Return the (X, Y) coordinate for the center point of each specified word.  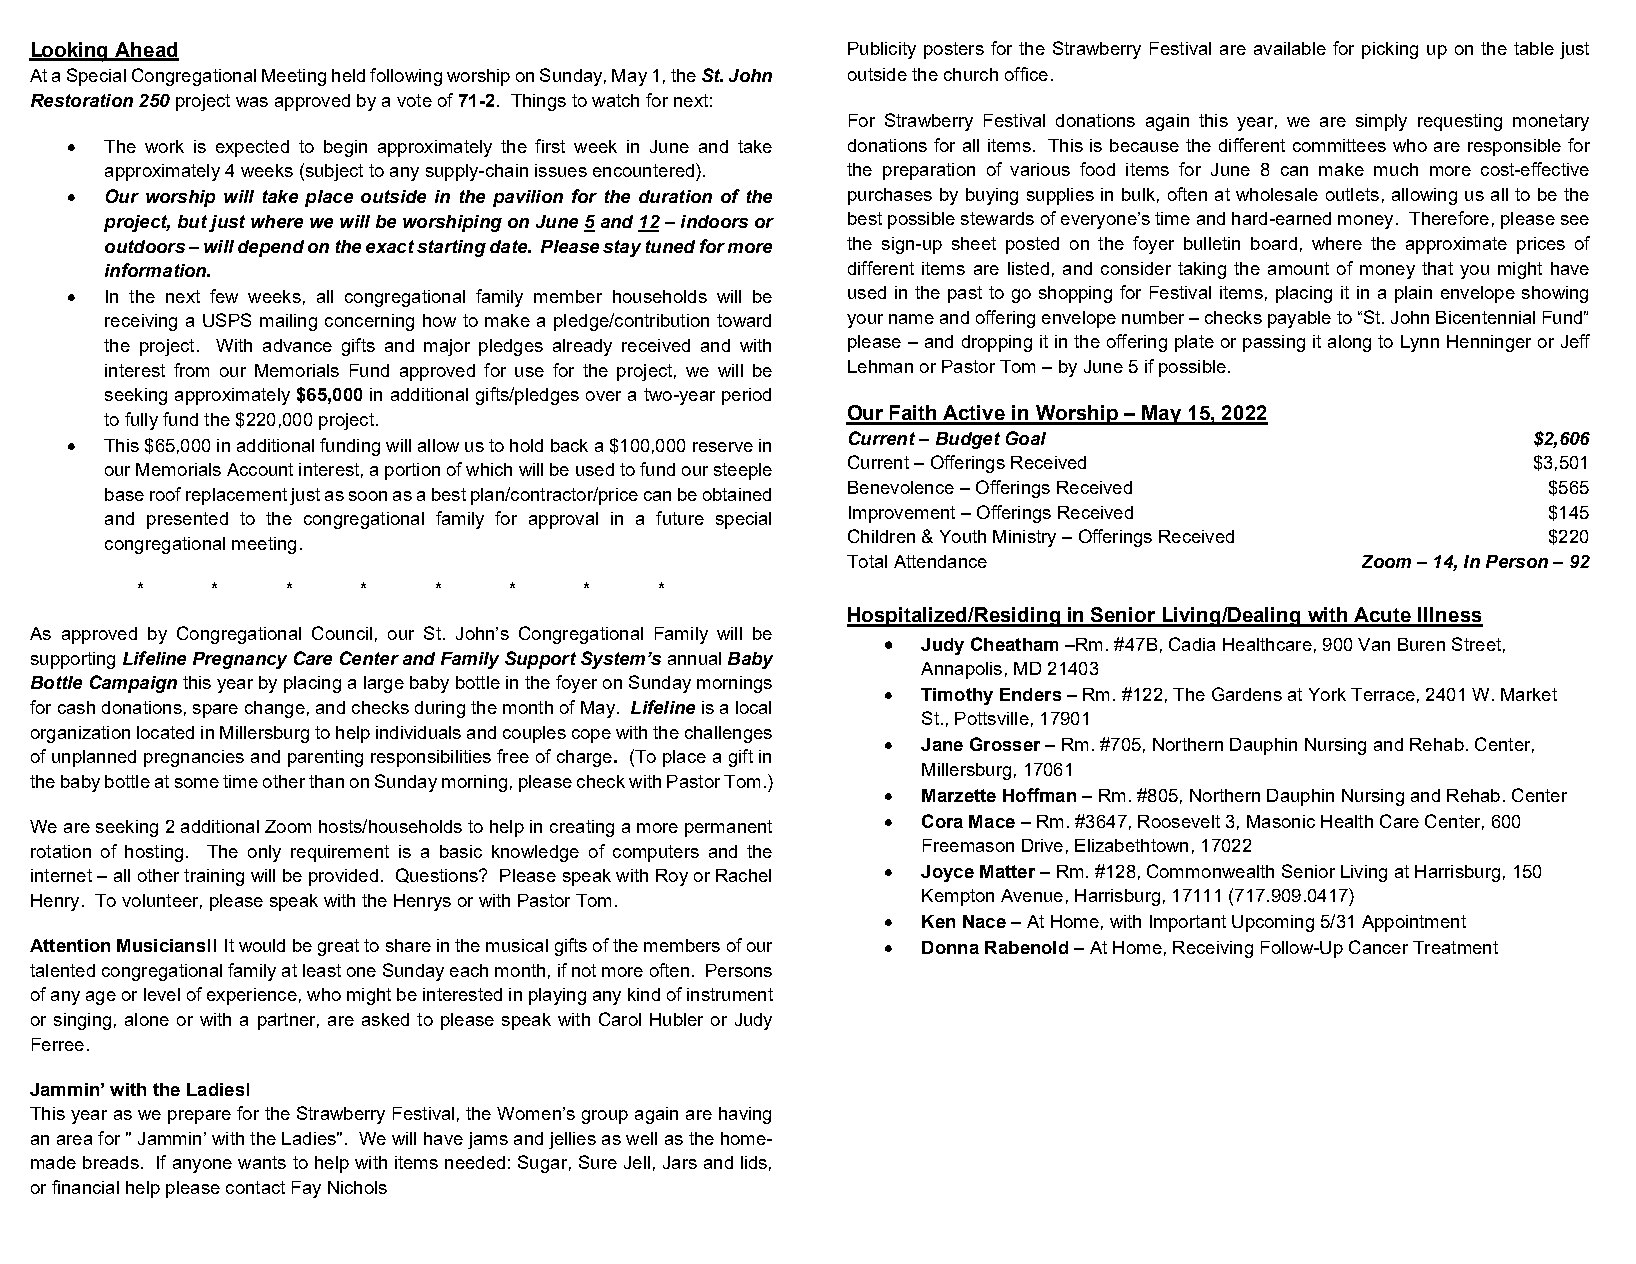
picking (1390, 50)
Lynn (1420, 343)
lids (754, 1162)
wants (262, 1162)
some (197, 783)
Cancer (1378, 947)
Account (260, 469)
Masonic (1281, 821)
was (252, 102)
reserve (723, 447)
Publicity (882, 50)
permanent (728, 828)
